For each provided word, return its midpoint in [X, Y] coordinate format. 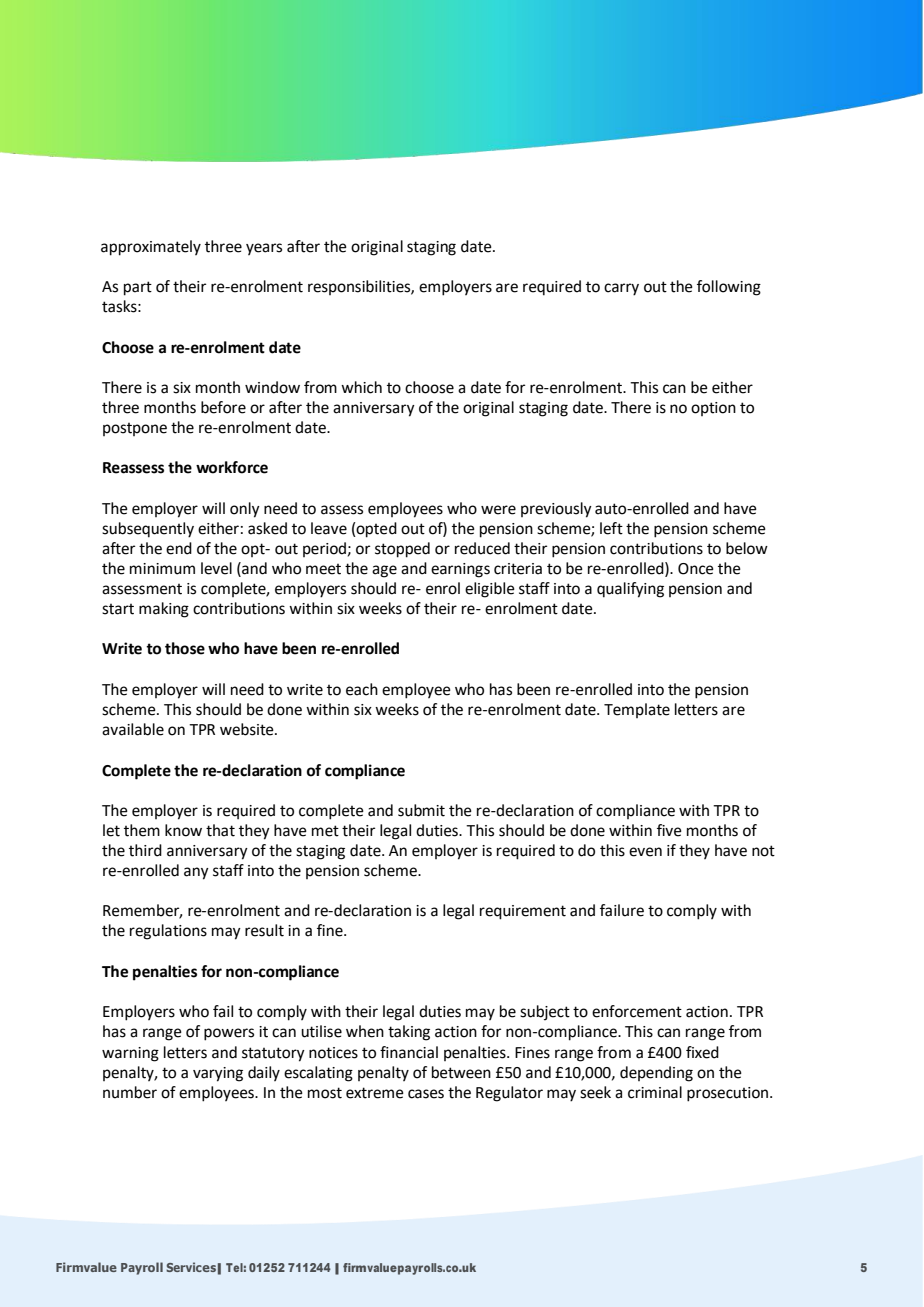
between [461, 1072]
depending [656, 1074]
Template [637, 710]
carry [621, 289]
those [185, 648]
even [645, 852]
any [196, 873]
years [264, 249]
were [498, 510]
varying [218, 1074]
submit [421, 810]
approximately [151, 248]
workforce [232, 467]
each [362, 689]
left [611, 528]
